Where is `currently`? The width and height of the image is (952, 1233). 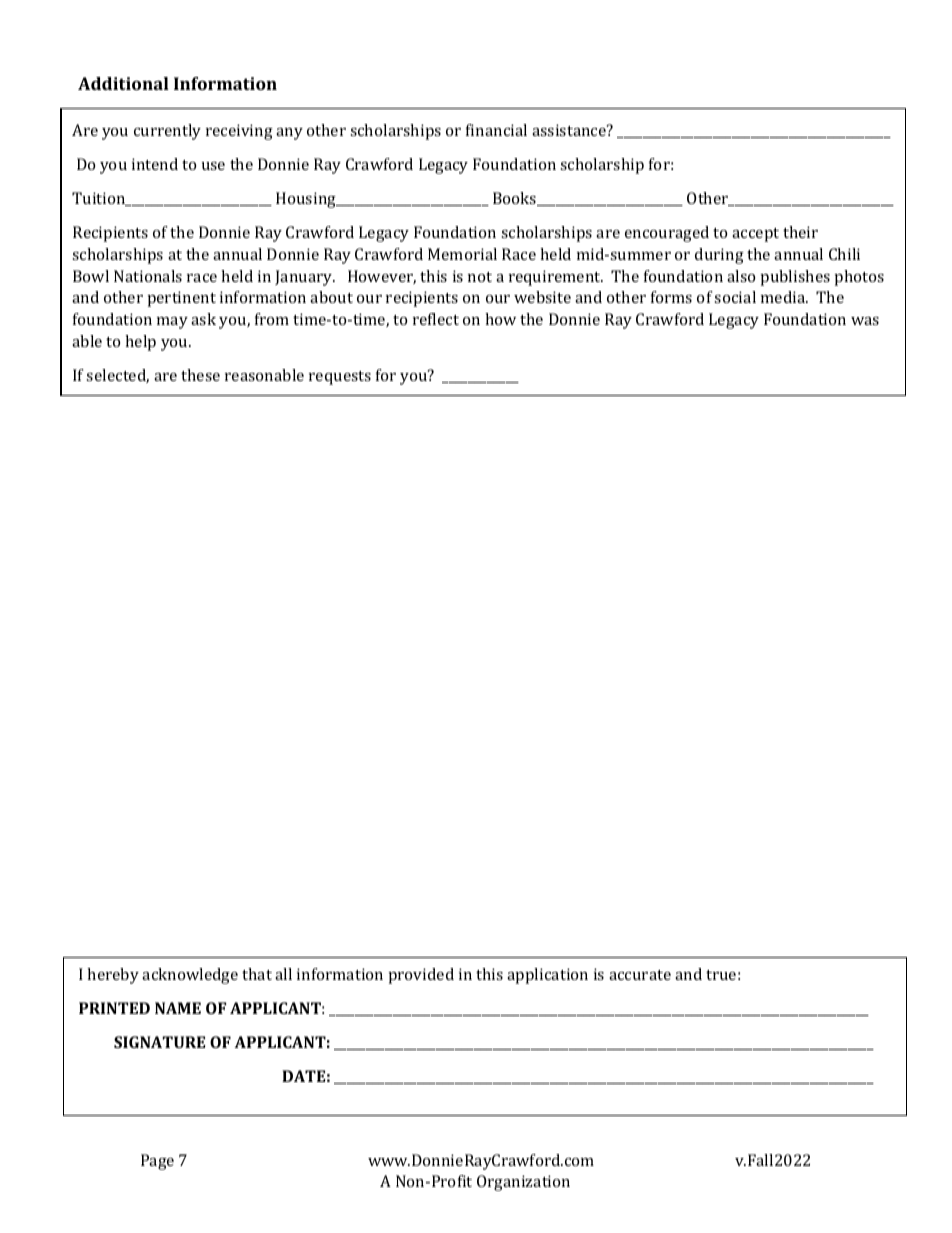
currently is located at coordinates (167, 132).
